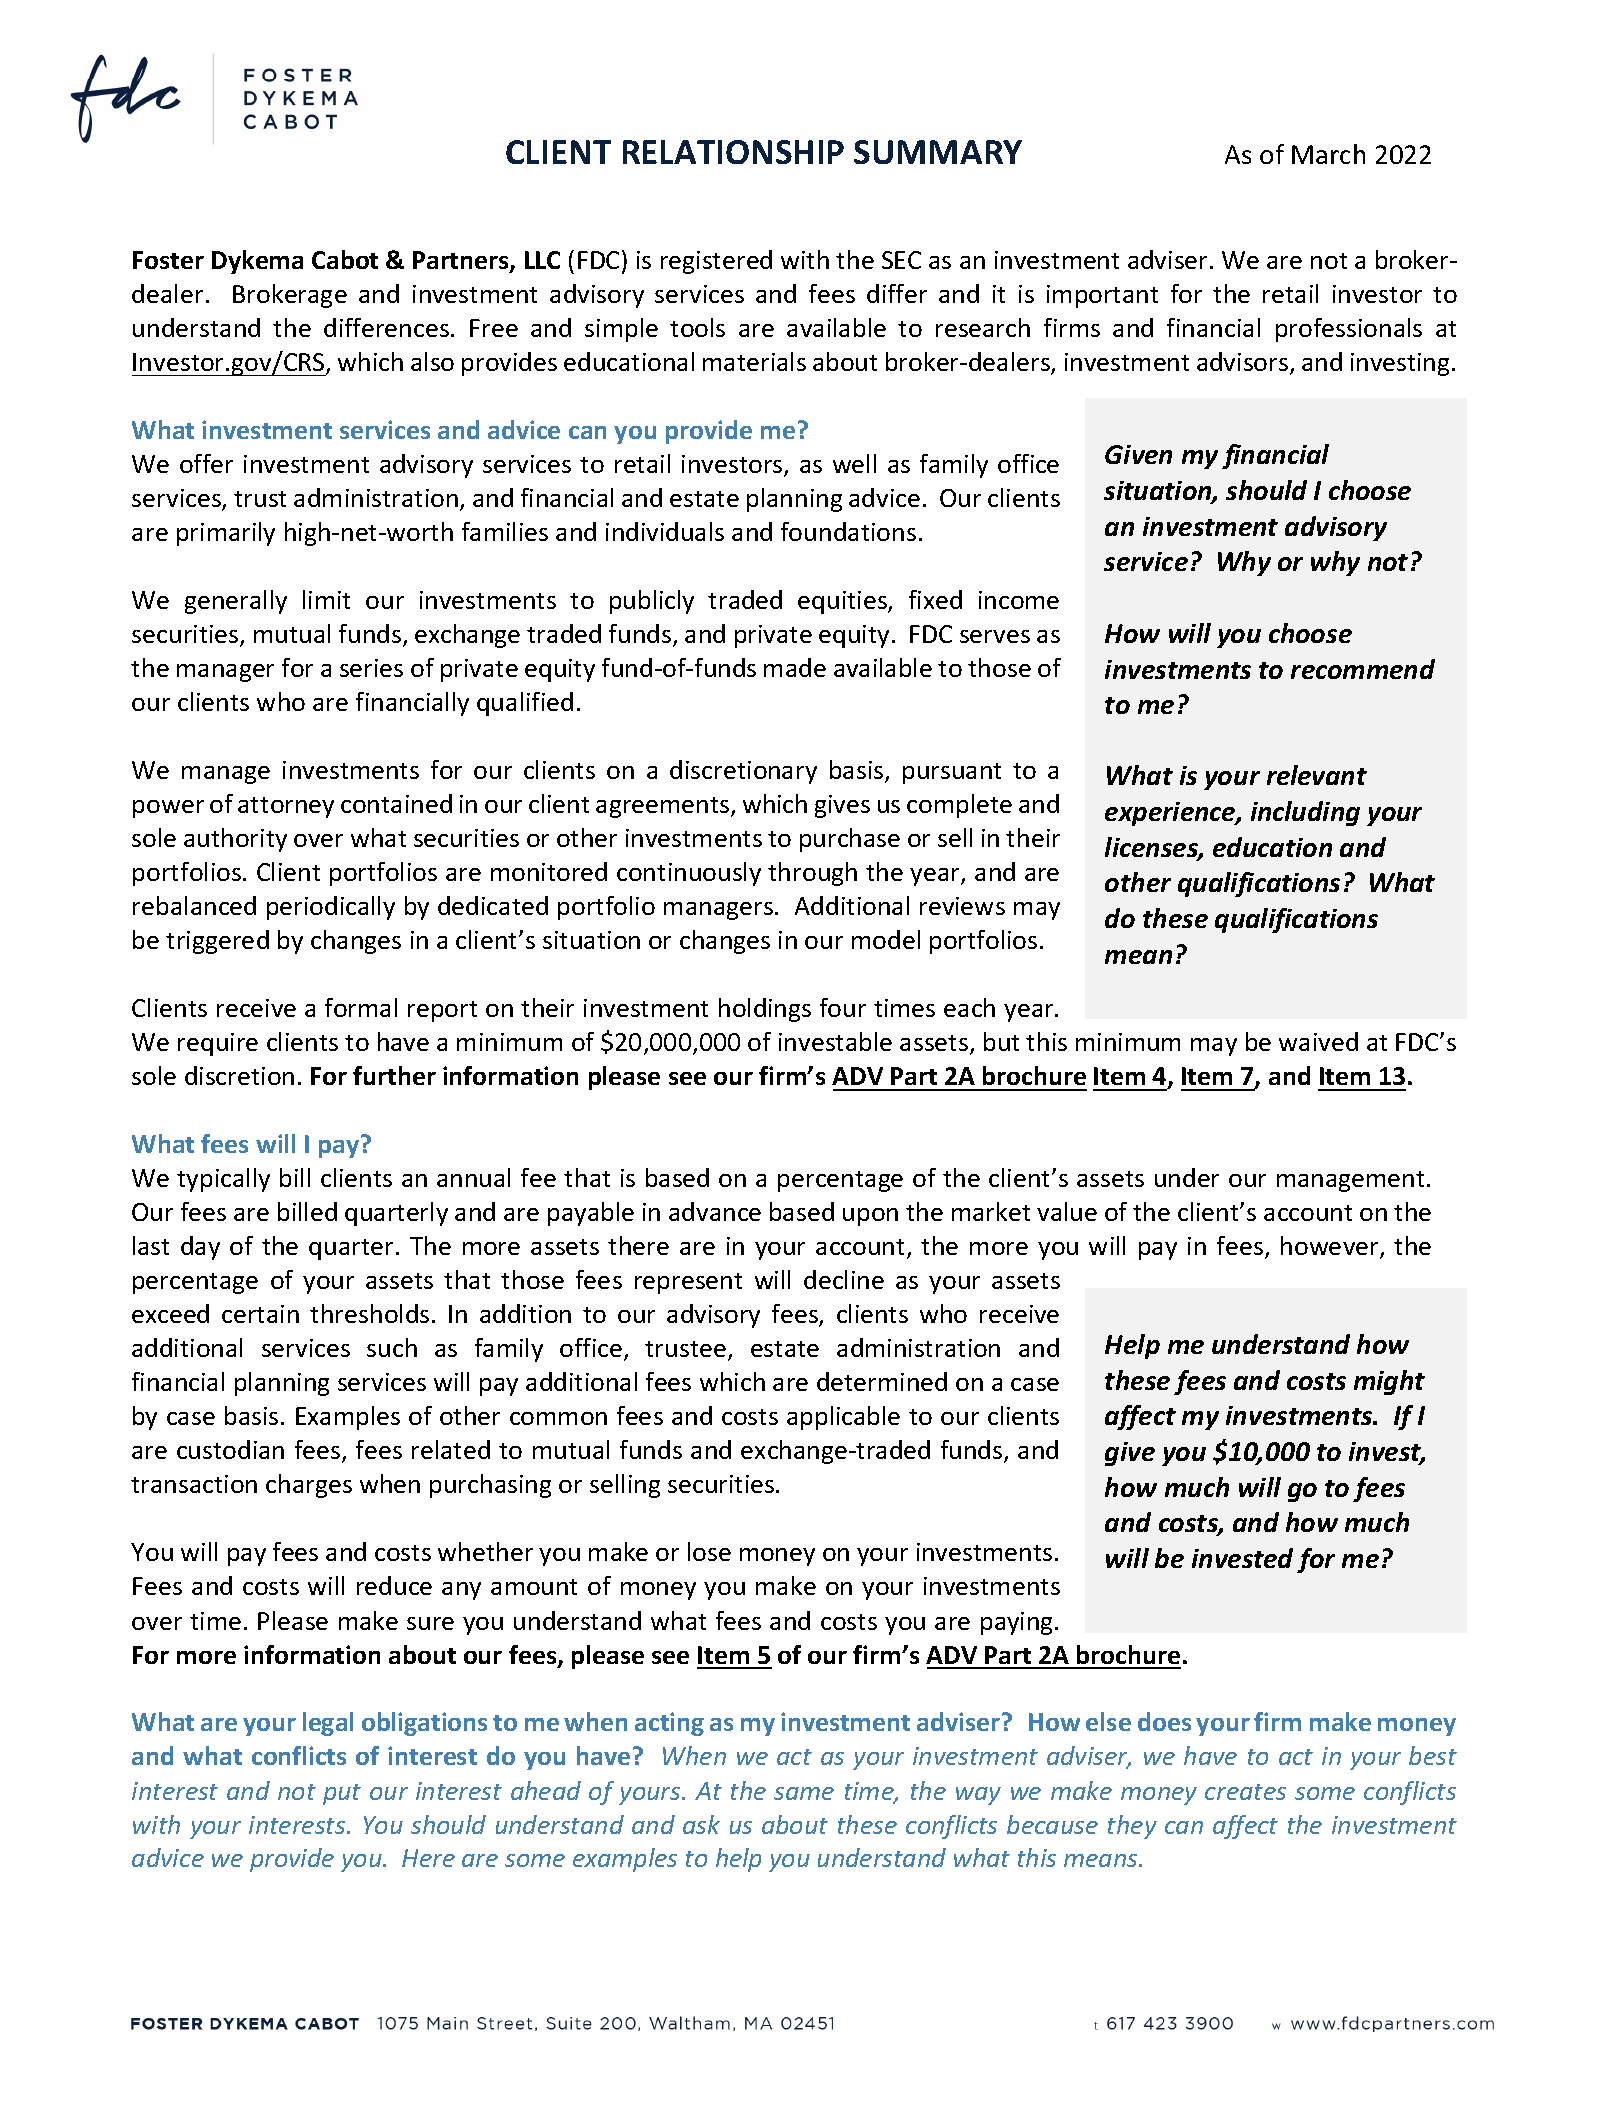 This screenshot has height=2102, width=1624. Describe the element at coordinates (1318, 1041) in the screenshot. I see `waived` at that location.
